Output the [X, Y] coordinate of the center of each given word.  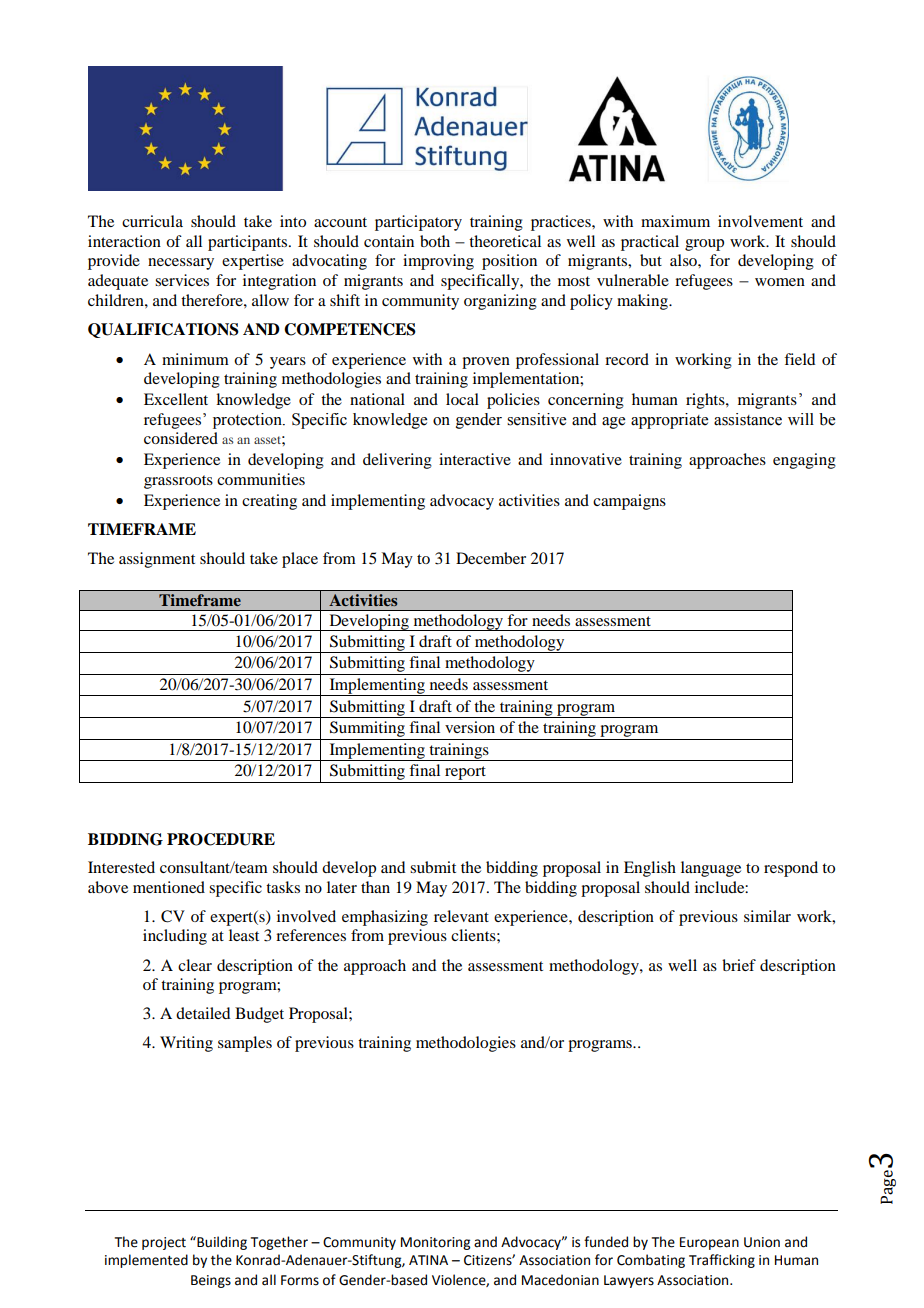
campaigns [629, 502]
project [164, 1243]
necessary [181, 264]
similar [767, 916]
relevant [461, 916]
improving [438, 262]
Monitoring [435, 1243]
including [175, 937]
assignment [157, 560]
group [704, 245]
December [491, 558]
